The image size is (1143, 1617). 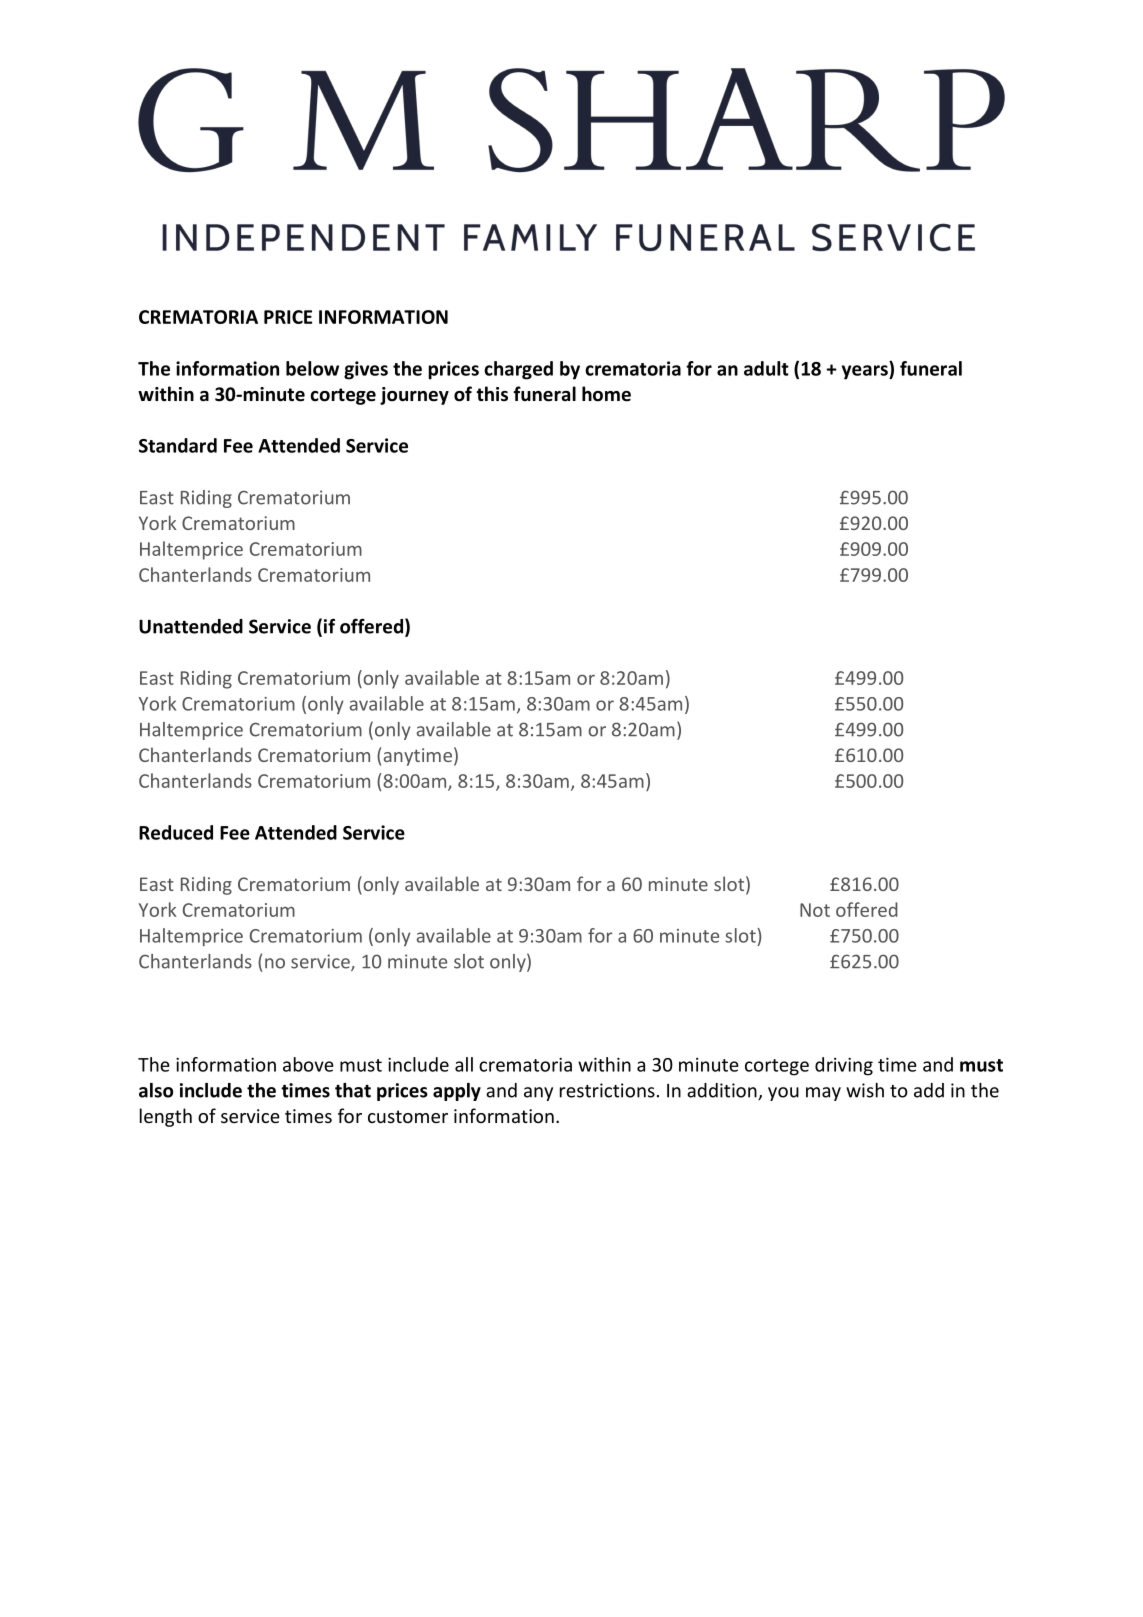 What do you see at coordinates (156, 1090) in the page?
I see `also` at bounding box center [156, 1090].
